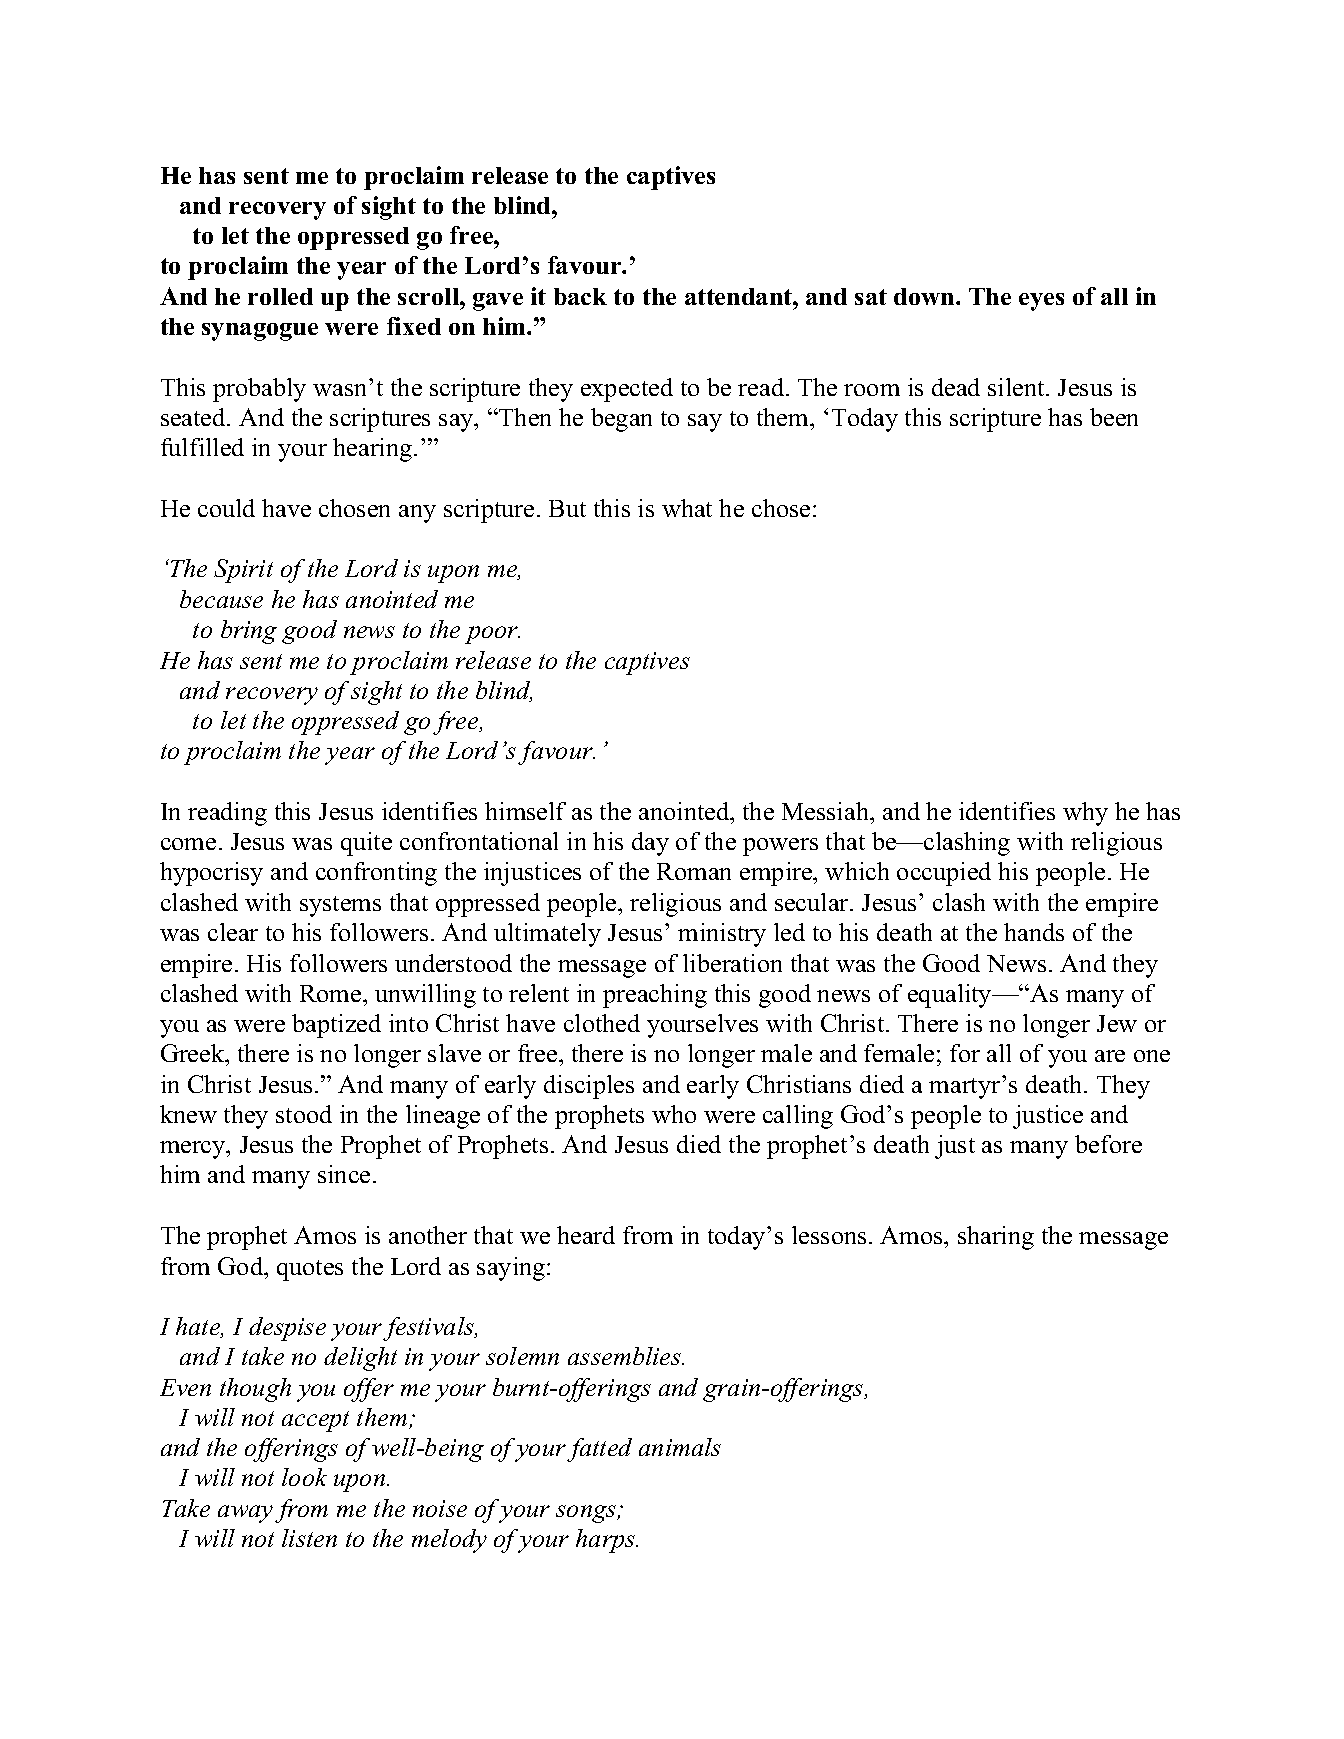 The height and width of the image is (1739, 1344). Describe the element at coordinates (680, 1447) in the image. I see `animals` at that location.
